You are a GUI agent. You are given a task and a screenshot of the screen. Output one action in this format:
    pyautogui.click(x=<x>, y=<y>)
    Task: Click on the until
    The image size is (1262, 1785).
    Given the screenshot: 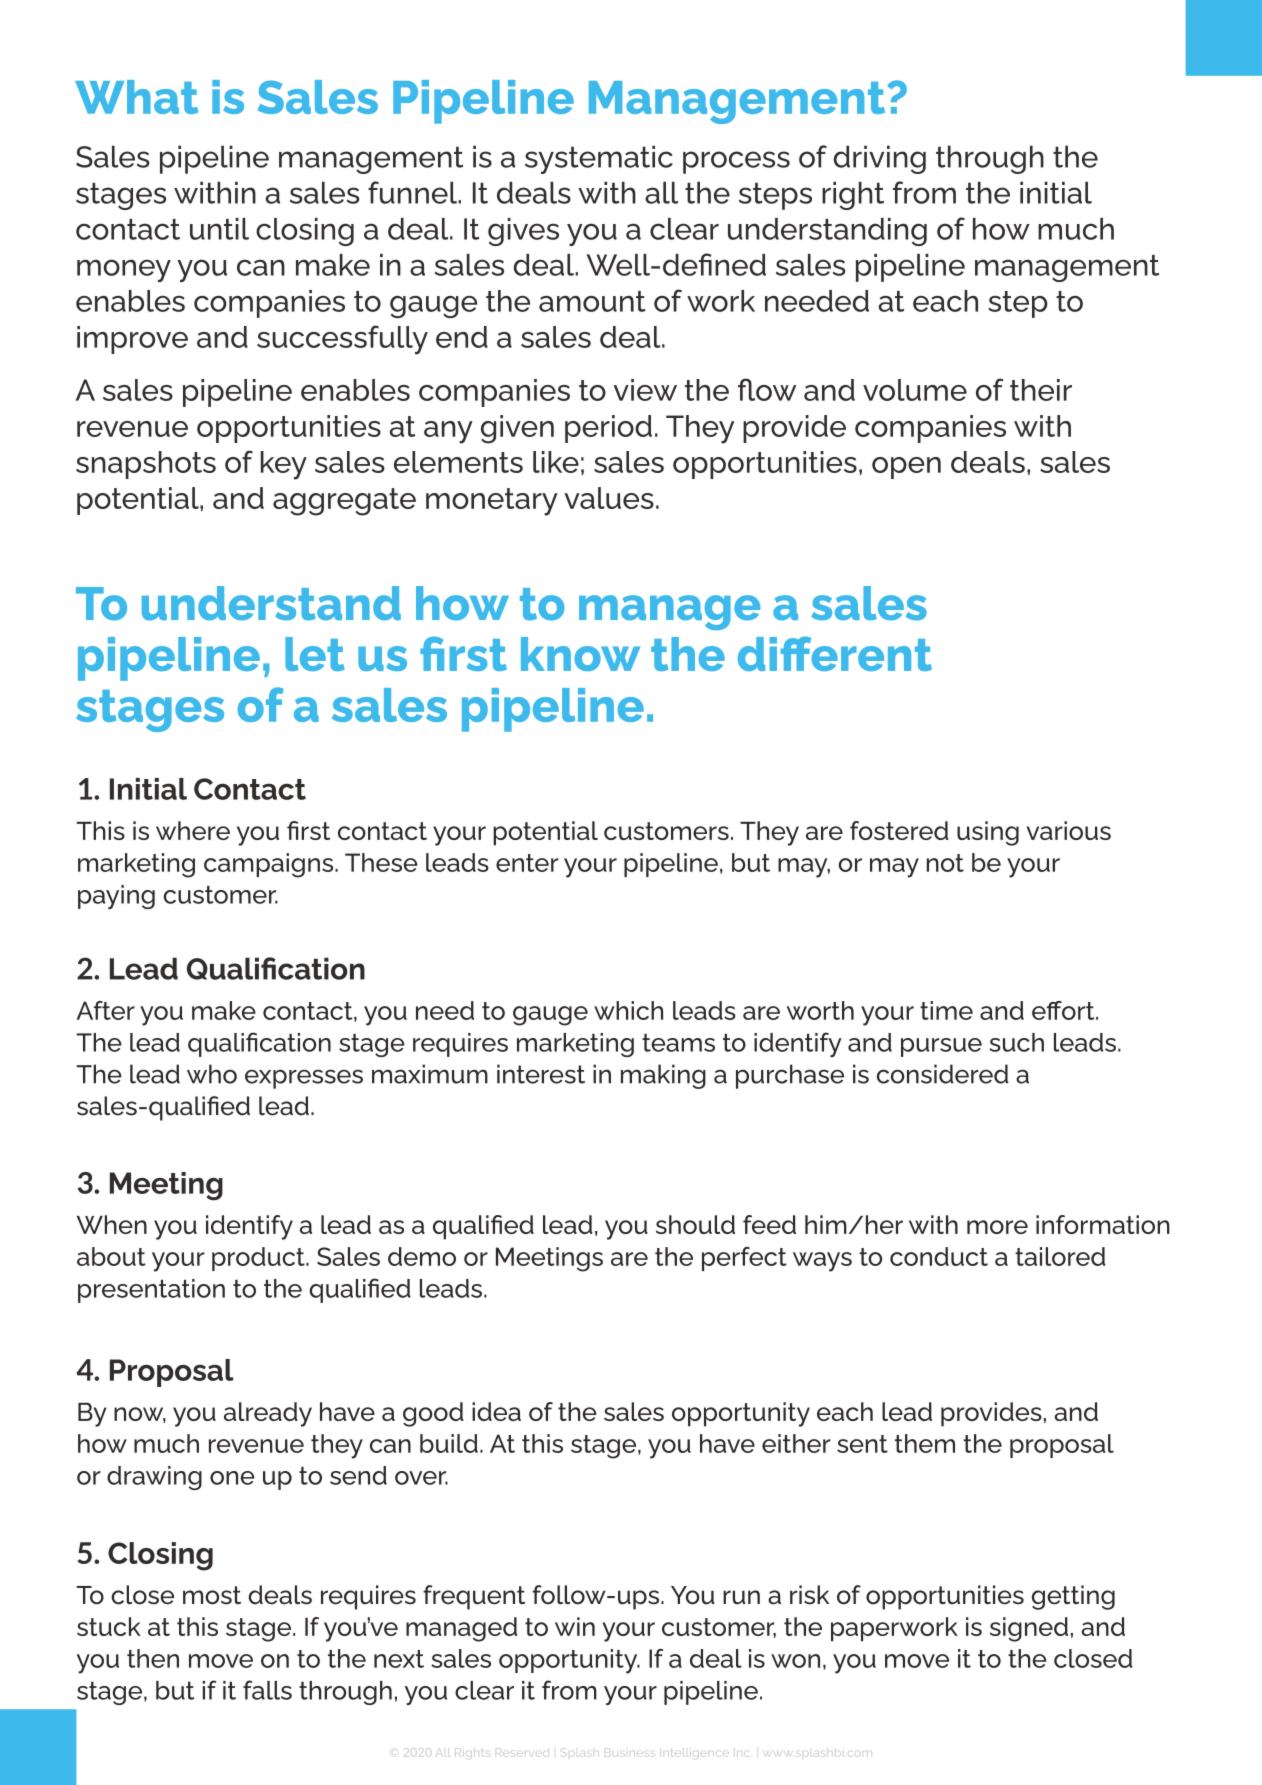 What is the action you would take?
    pyautogui.click(x=219, y=229)
